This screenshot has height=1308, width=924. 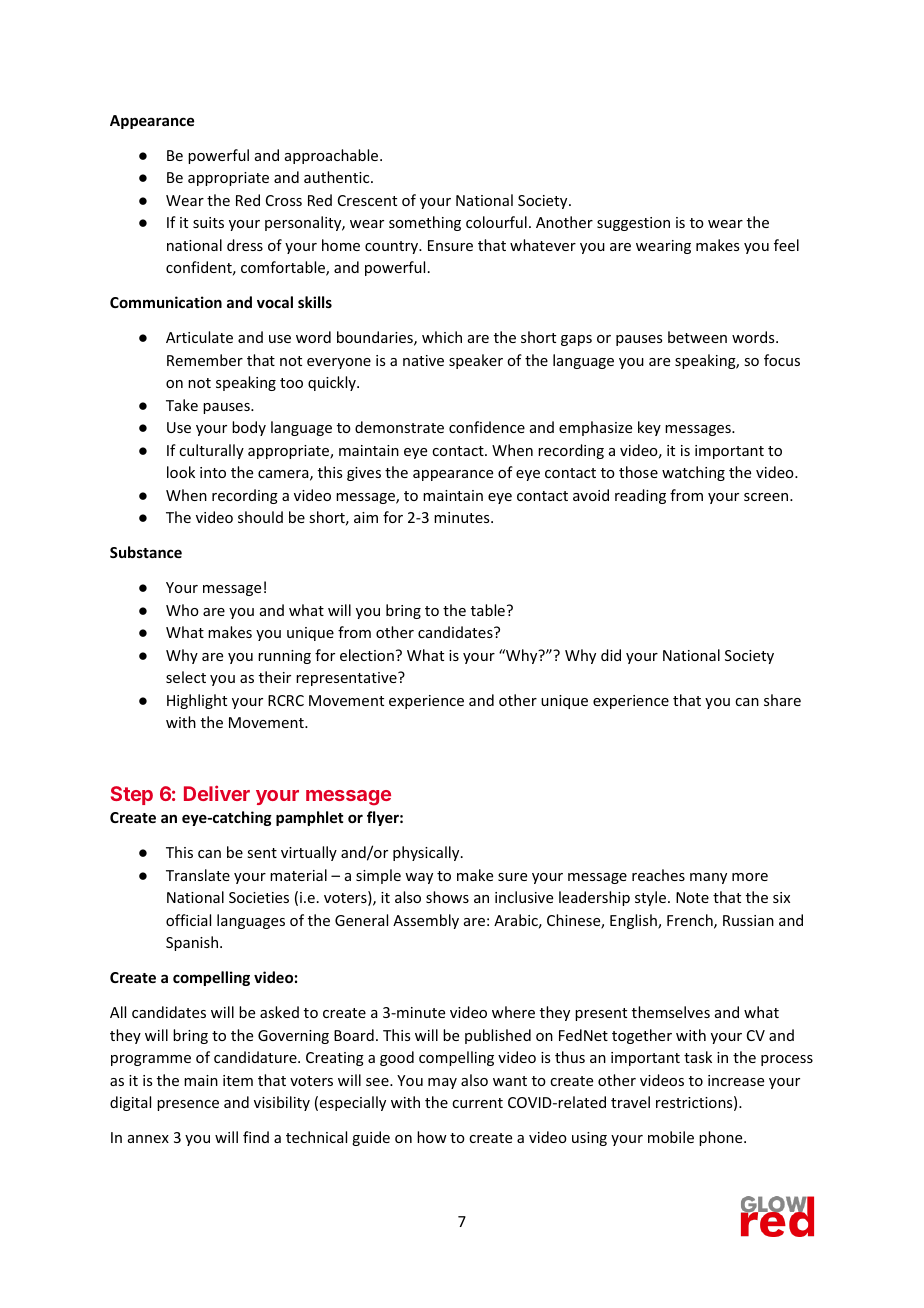 What do you see at coordinates (198, 875) in the screenshot?
I see `Translate` at bounding box center [198, 875].
